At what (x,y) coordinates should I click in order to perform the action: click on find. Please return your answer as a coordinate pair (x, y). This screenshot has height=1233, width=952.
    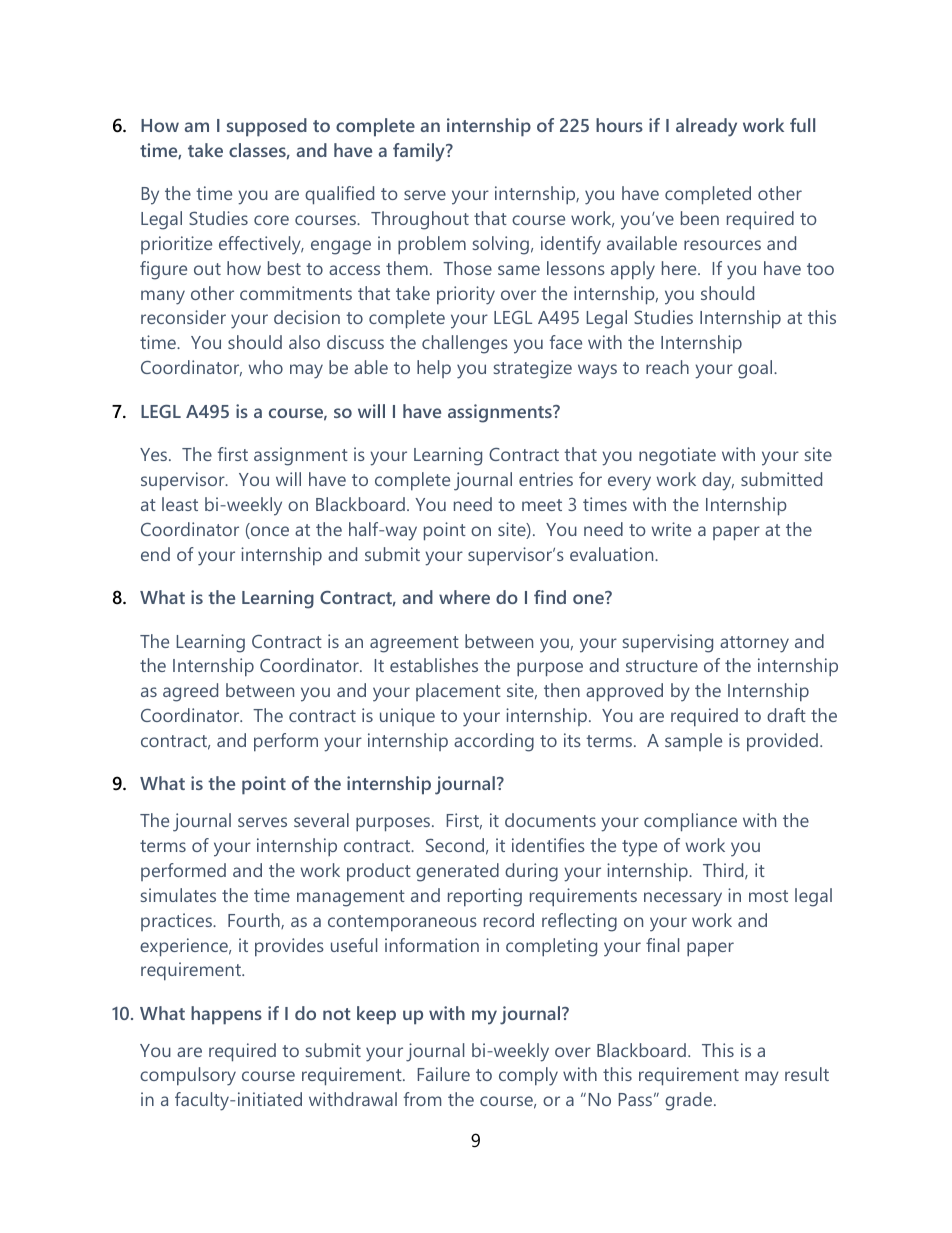
    Looking at the image, I should click on (550, 597).
